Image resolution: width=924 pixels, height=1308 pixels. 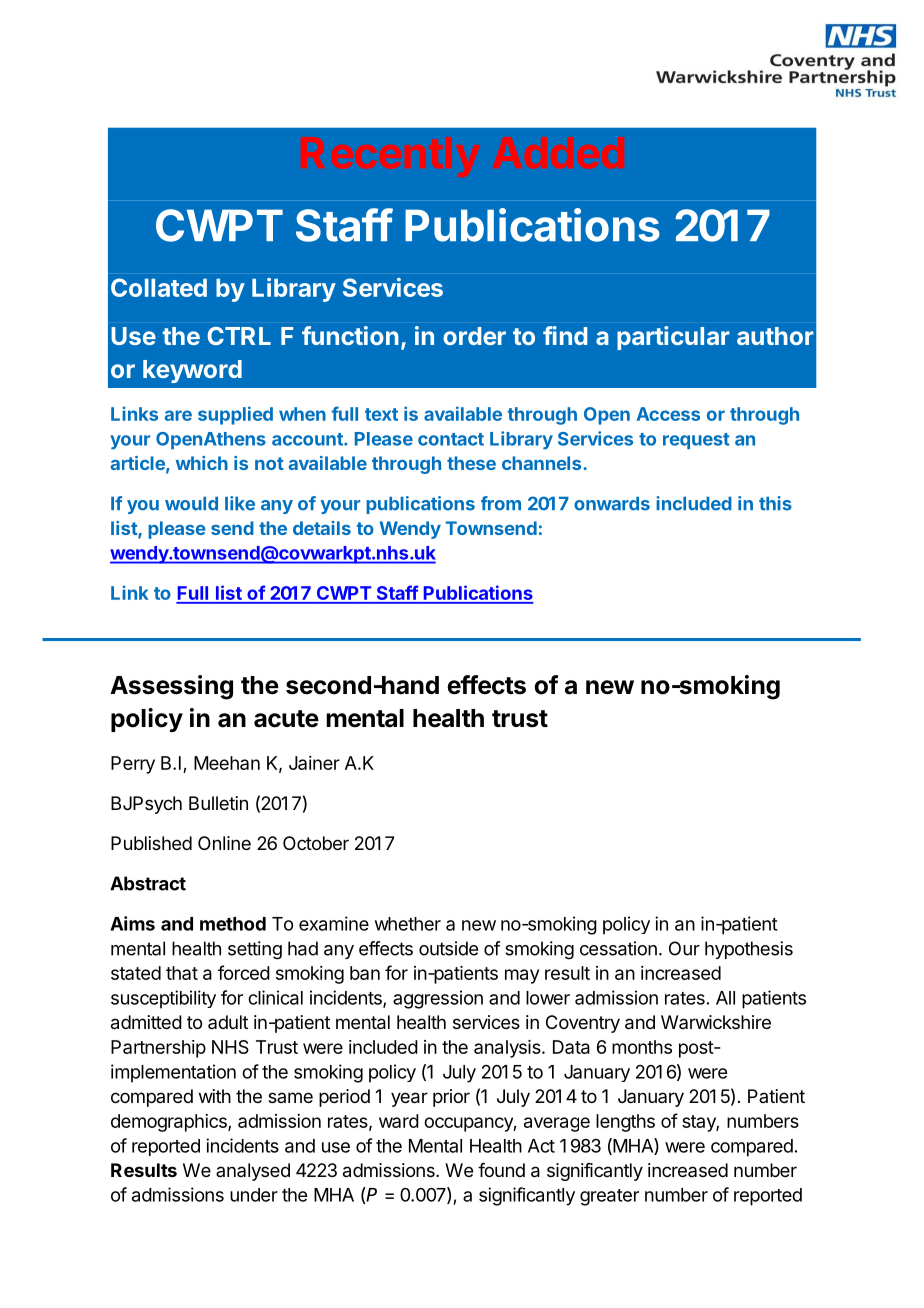 What do you see at coordinates (501, 503) in the page?
I see `from` at bounding box center [501, 503].
